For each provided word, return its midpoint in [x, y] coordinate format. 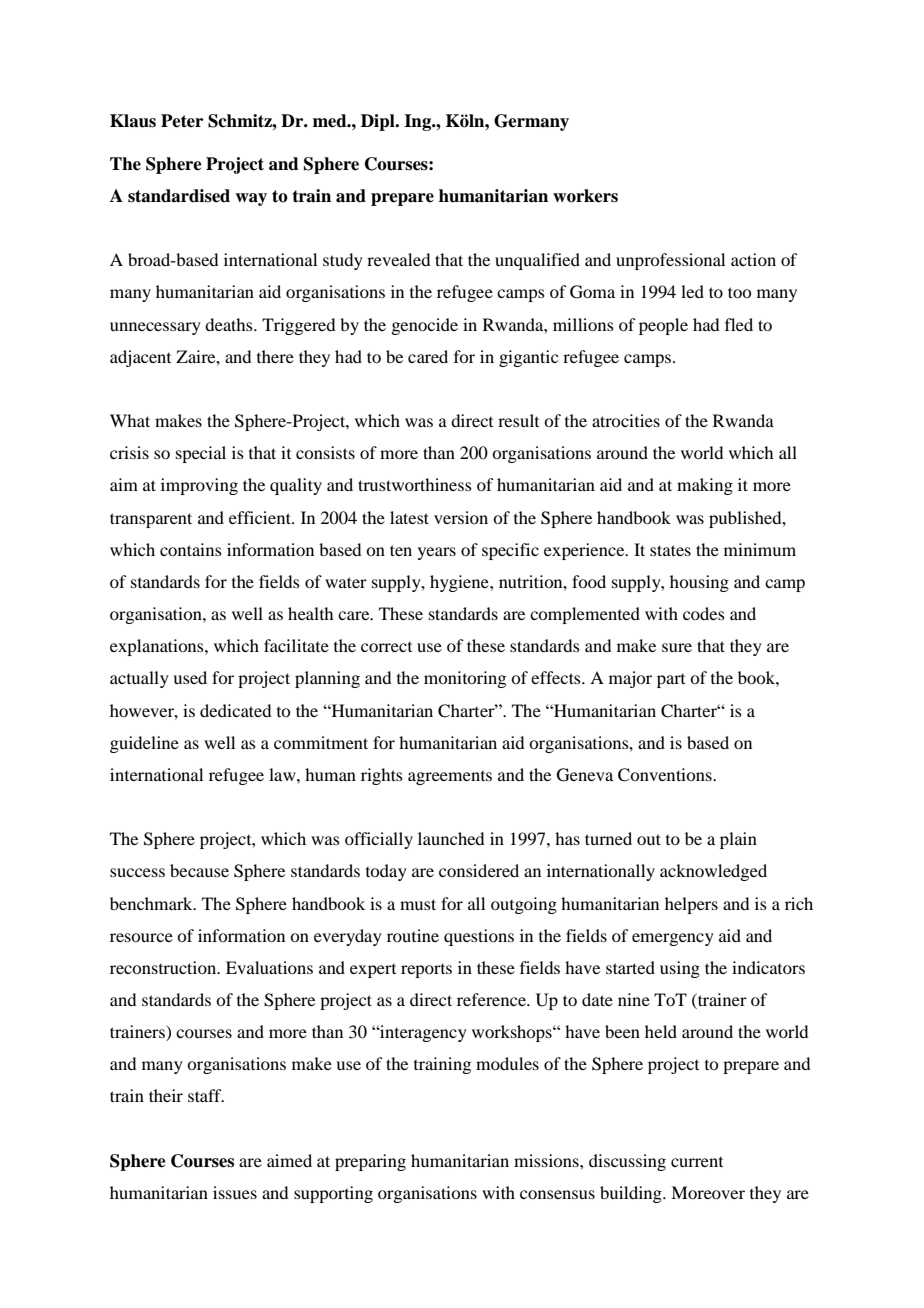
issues [235, 1192]
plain [738, 840]
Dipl [379, 122]
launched [451, 838]
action [753, 259]
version [461, 517]
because [199, 870]
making [705, 486]
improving [199, 486]
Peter [182, 121]
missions [547, 1160]
